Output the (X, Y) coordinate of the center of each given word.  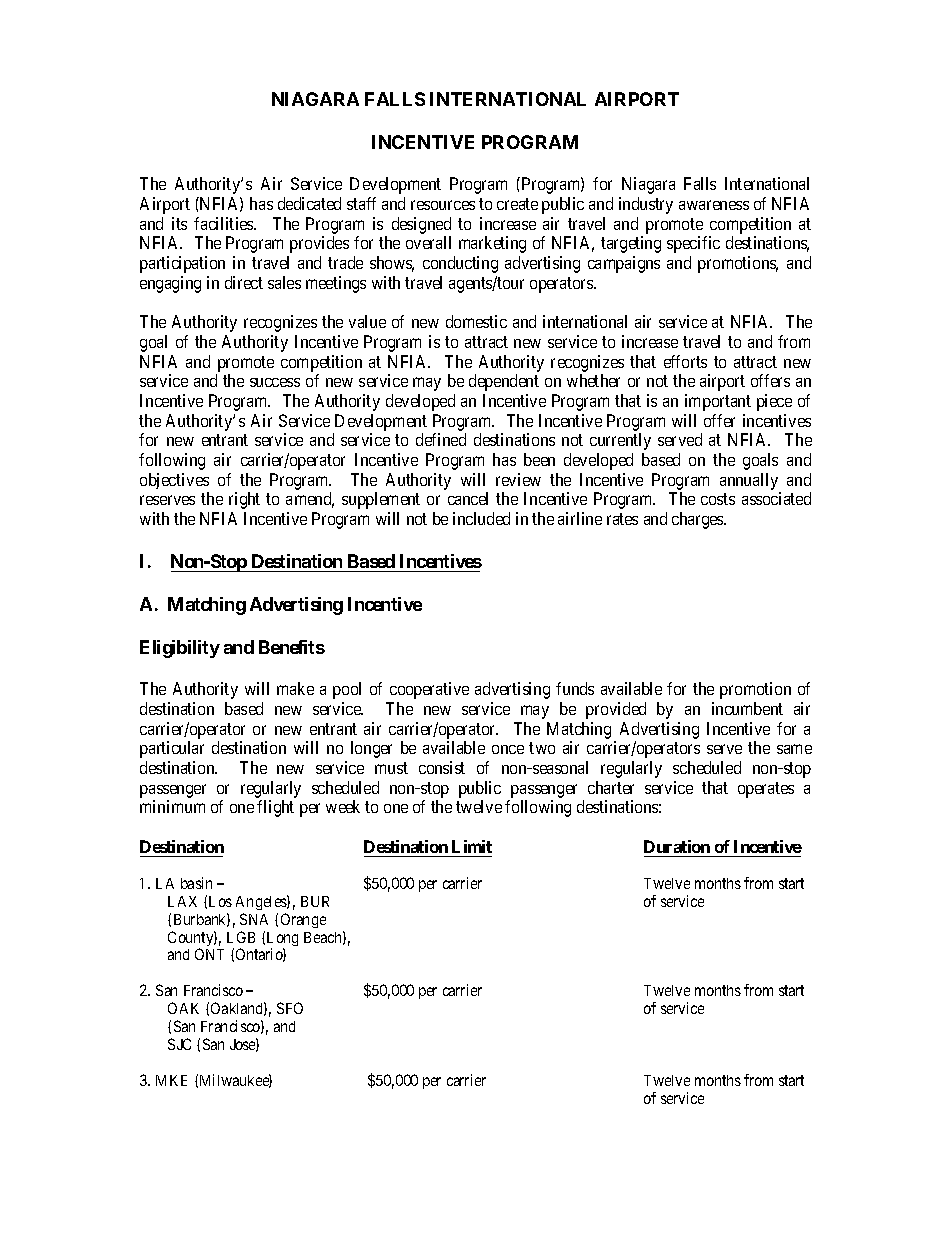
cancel (468, 498)
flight (275, 808)
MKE (171, 1080)
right (244, 500)
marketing (492, 244)
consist (442, 767)
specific (693, 244)
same (794, 749)
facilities (224, 223)
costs (718, 499)
